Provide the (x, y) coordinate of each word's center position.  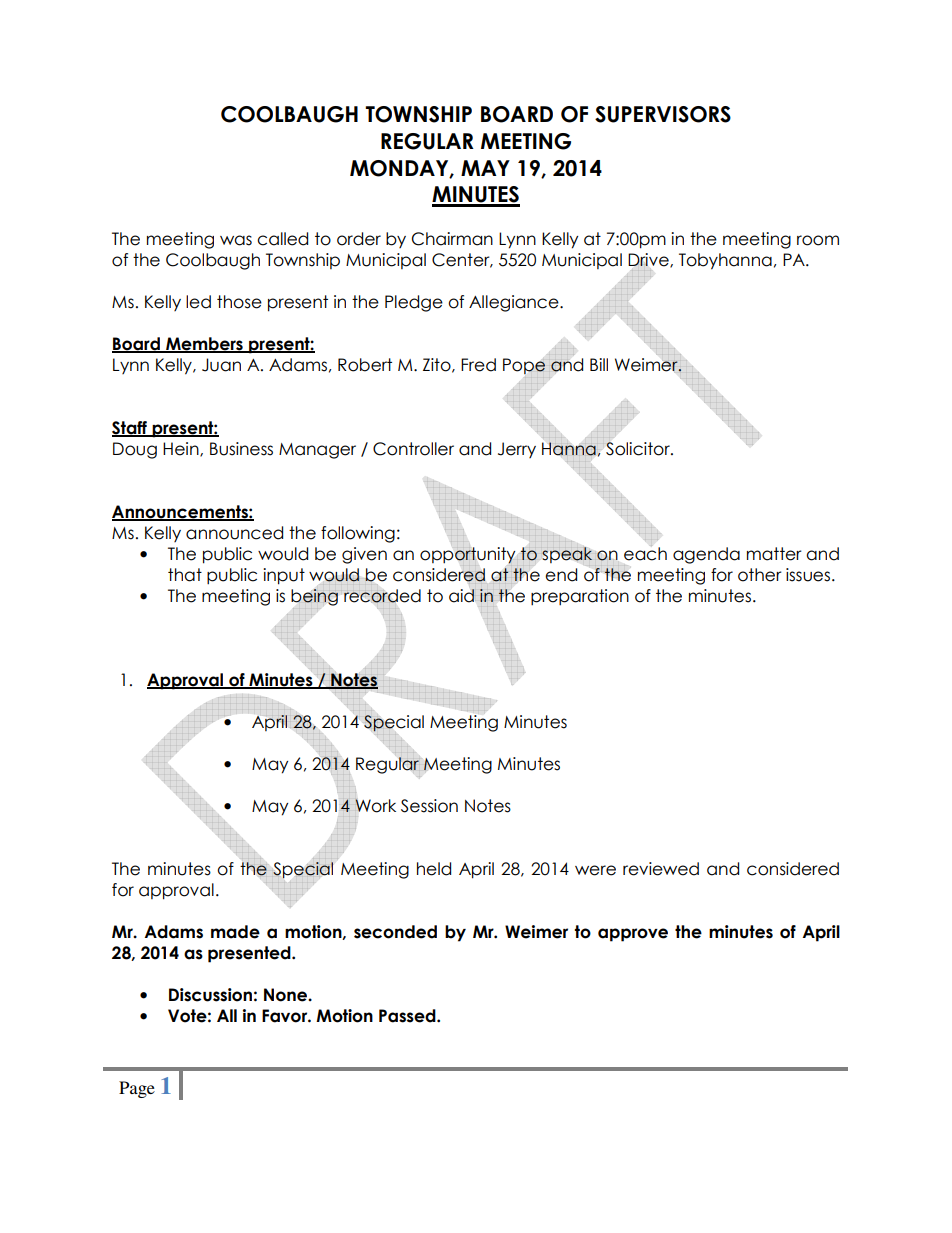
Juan (221, 365)
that (185, 575)
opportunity (469, 556)
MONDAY (400, 169)
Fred (478, 365)
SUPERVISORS (663, 114)
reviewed (661, 869)
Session (429, 806)
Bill (599, 364)
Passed (408, 1016)
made (235, 932)
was (236, 240)
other (760, 575)
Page (137, 1089)
